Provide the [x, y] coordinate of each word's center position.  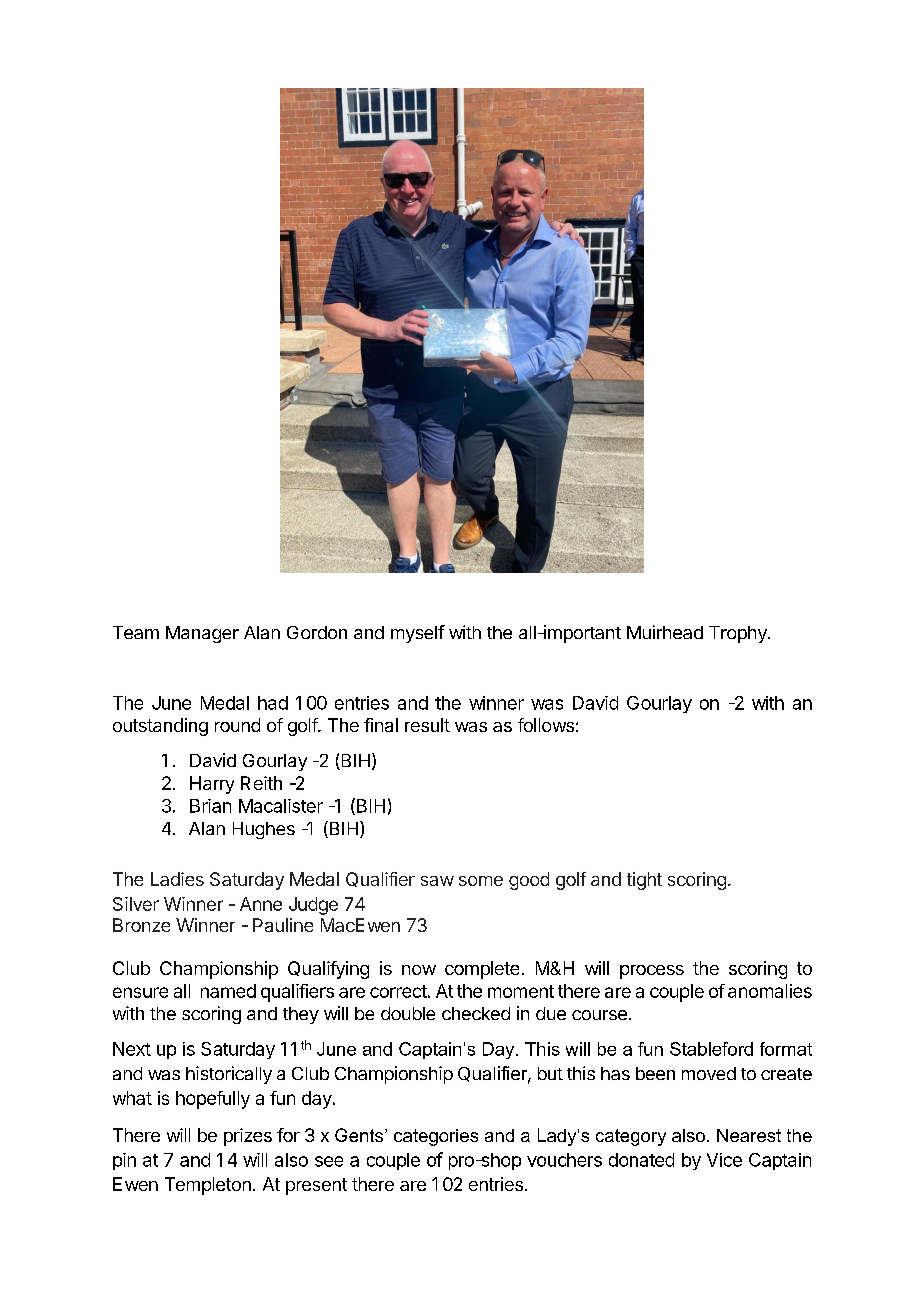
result [427, 725]
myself [418, 634]
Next [132, 1049]
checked [476, 1013]
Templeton [208, 1186]
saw [437, 881]
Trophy [739, 634]
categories [436, 1137]
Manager [202, 634]
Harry [212, 785]
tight [644, 881]
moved [709, 1073]
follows [546, 725]
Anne [261, 904]
